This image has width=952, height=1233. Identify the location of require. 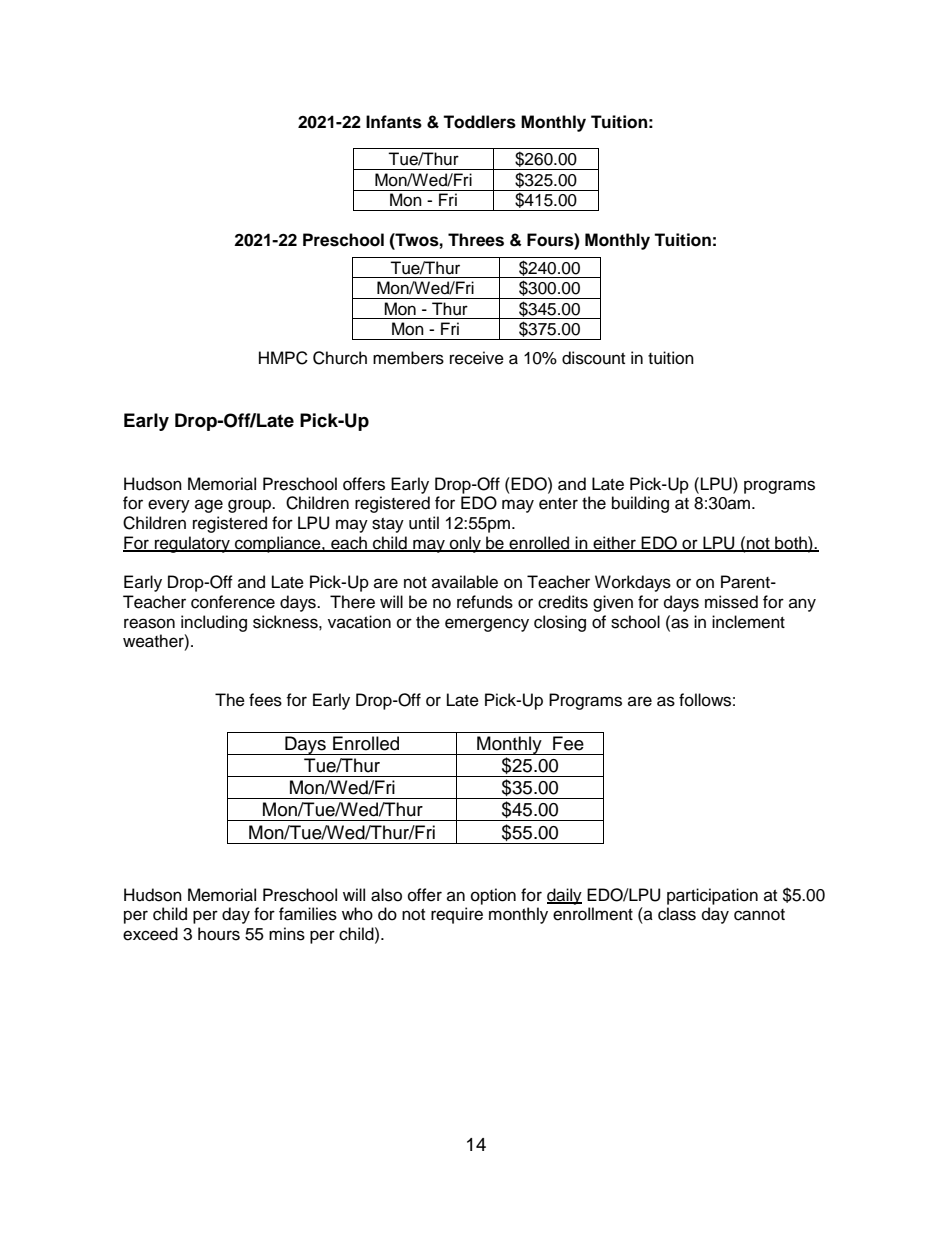
(457, 915).
